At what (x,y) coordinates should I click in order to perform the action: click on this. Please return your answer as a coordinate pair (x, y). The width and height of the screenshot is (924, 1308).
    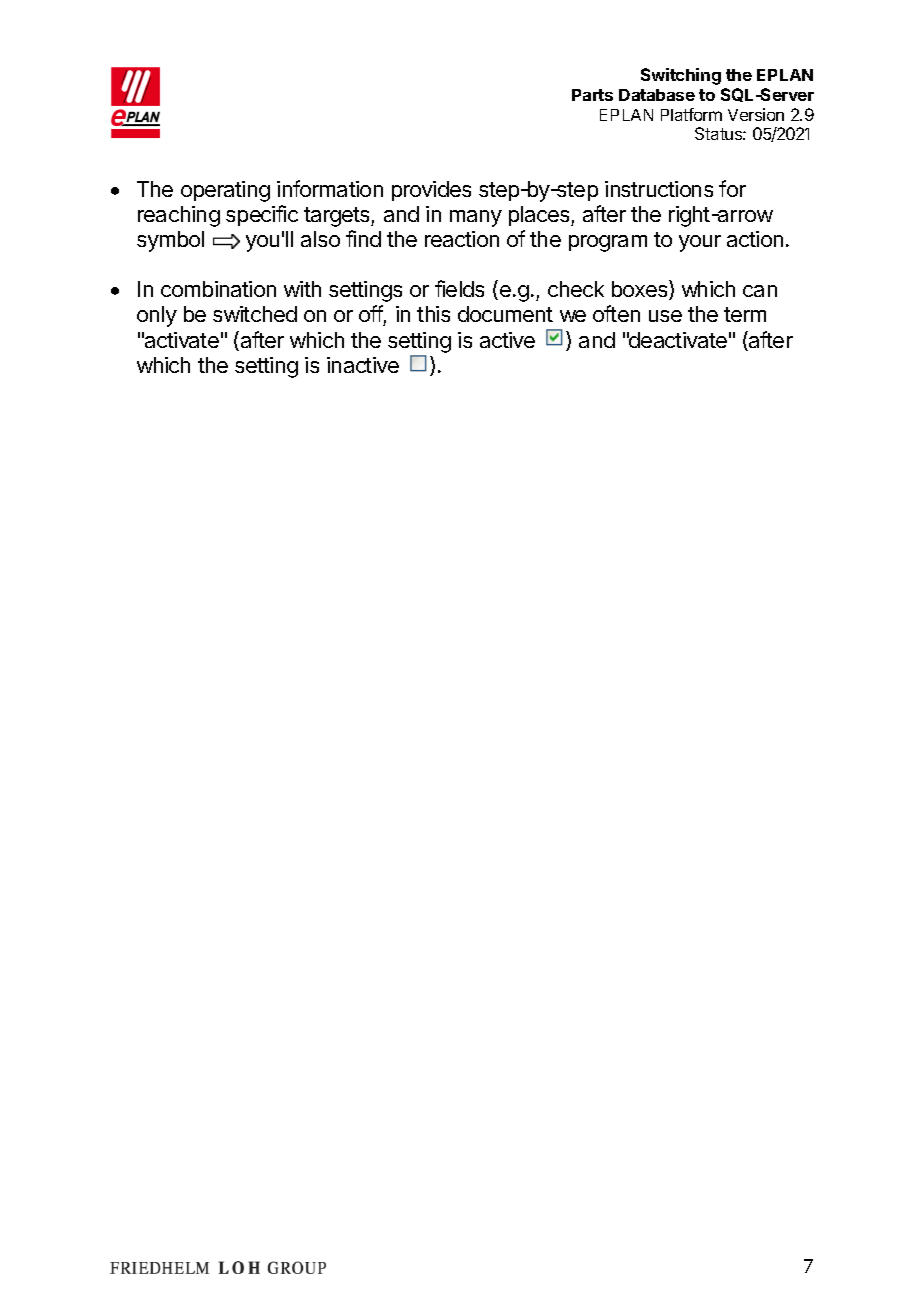
    Looking at the image, I should click on (433, 314).
